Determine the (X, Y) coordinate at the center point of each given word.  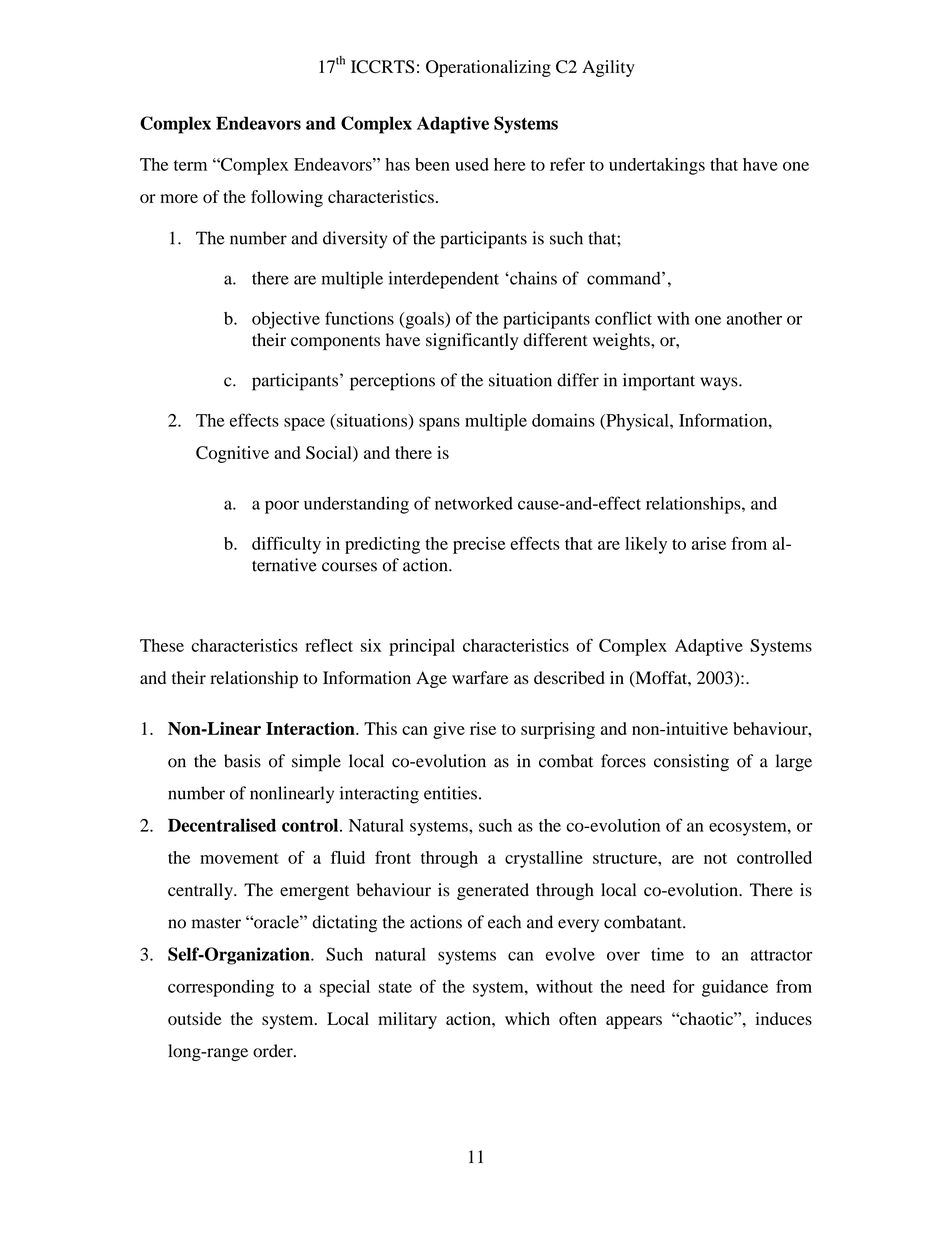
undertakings (657, 166)
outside (195, 1018)
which (527, 1018)
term (190, 165)
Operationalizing (488, 68)
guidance (735, 988)
